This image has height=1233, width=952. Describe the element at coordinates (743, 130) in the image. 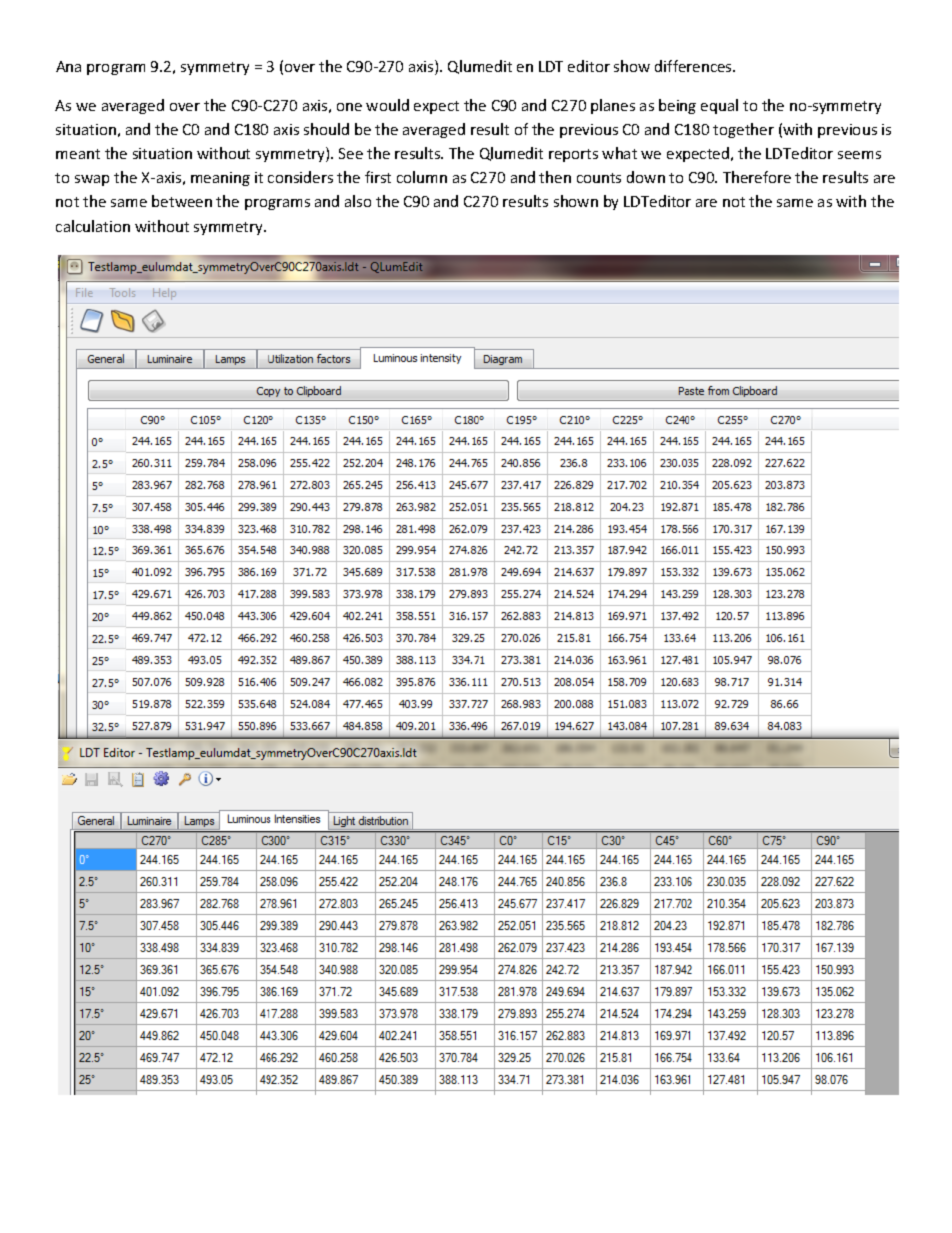

I see `together` at that location.
